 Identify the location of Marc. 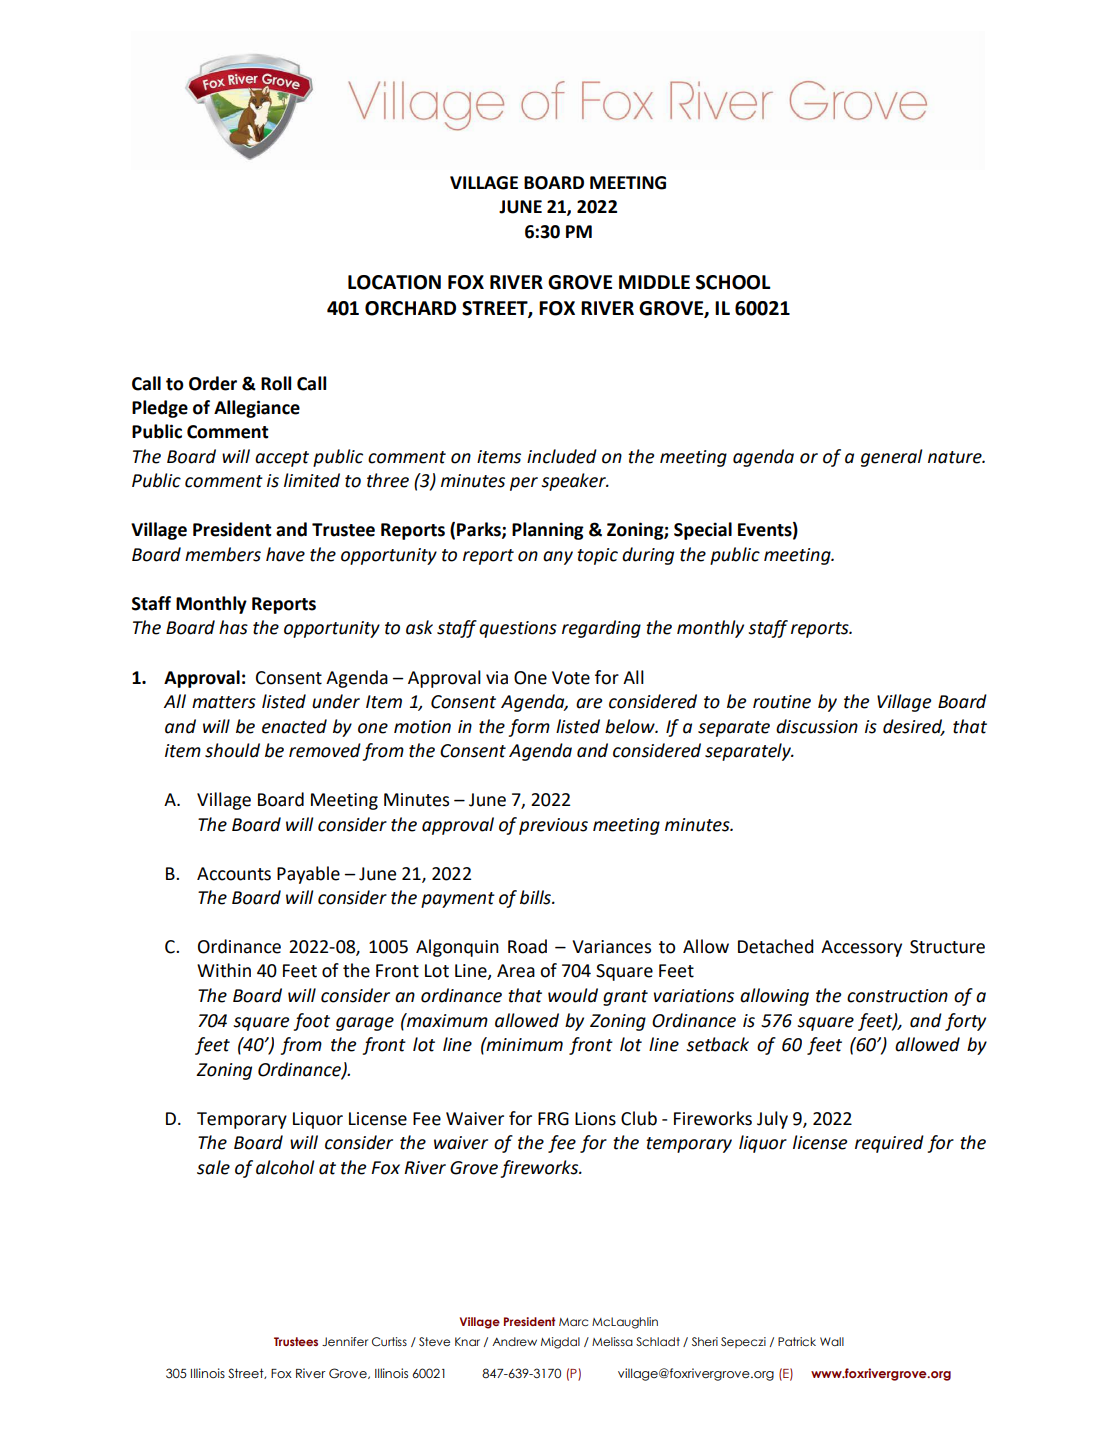
(573, 1322).
